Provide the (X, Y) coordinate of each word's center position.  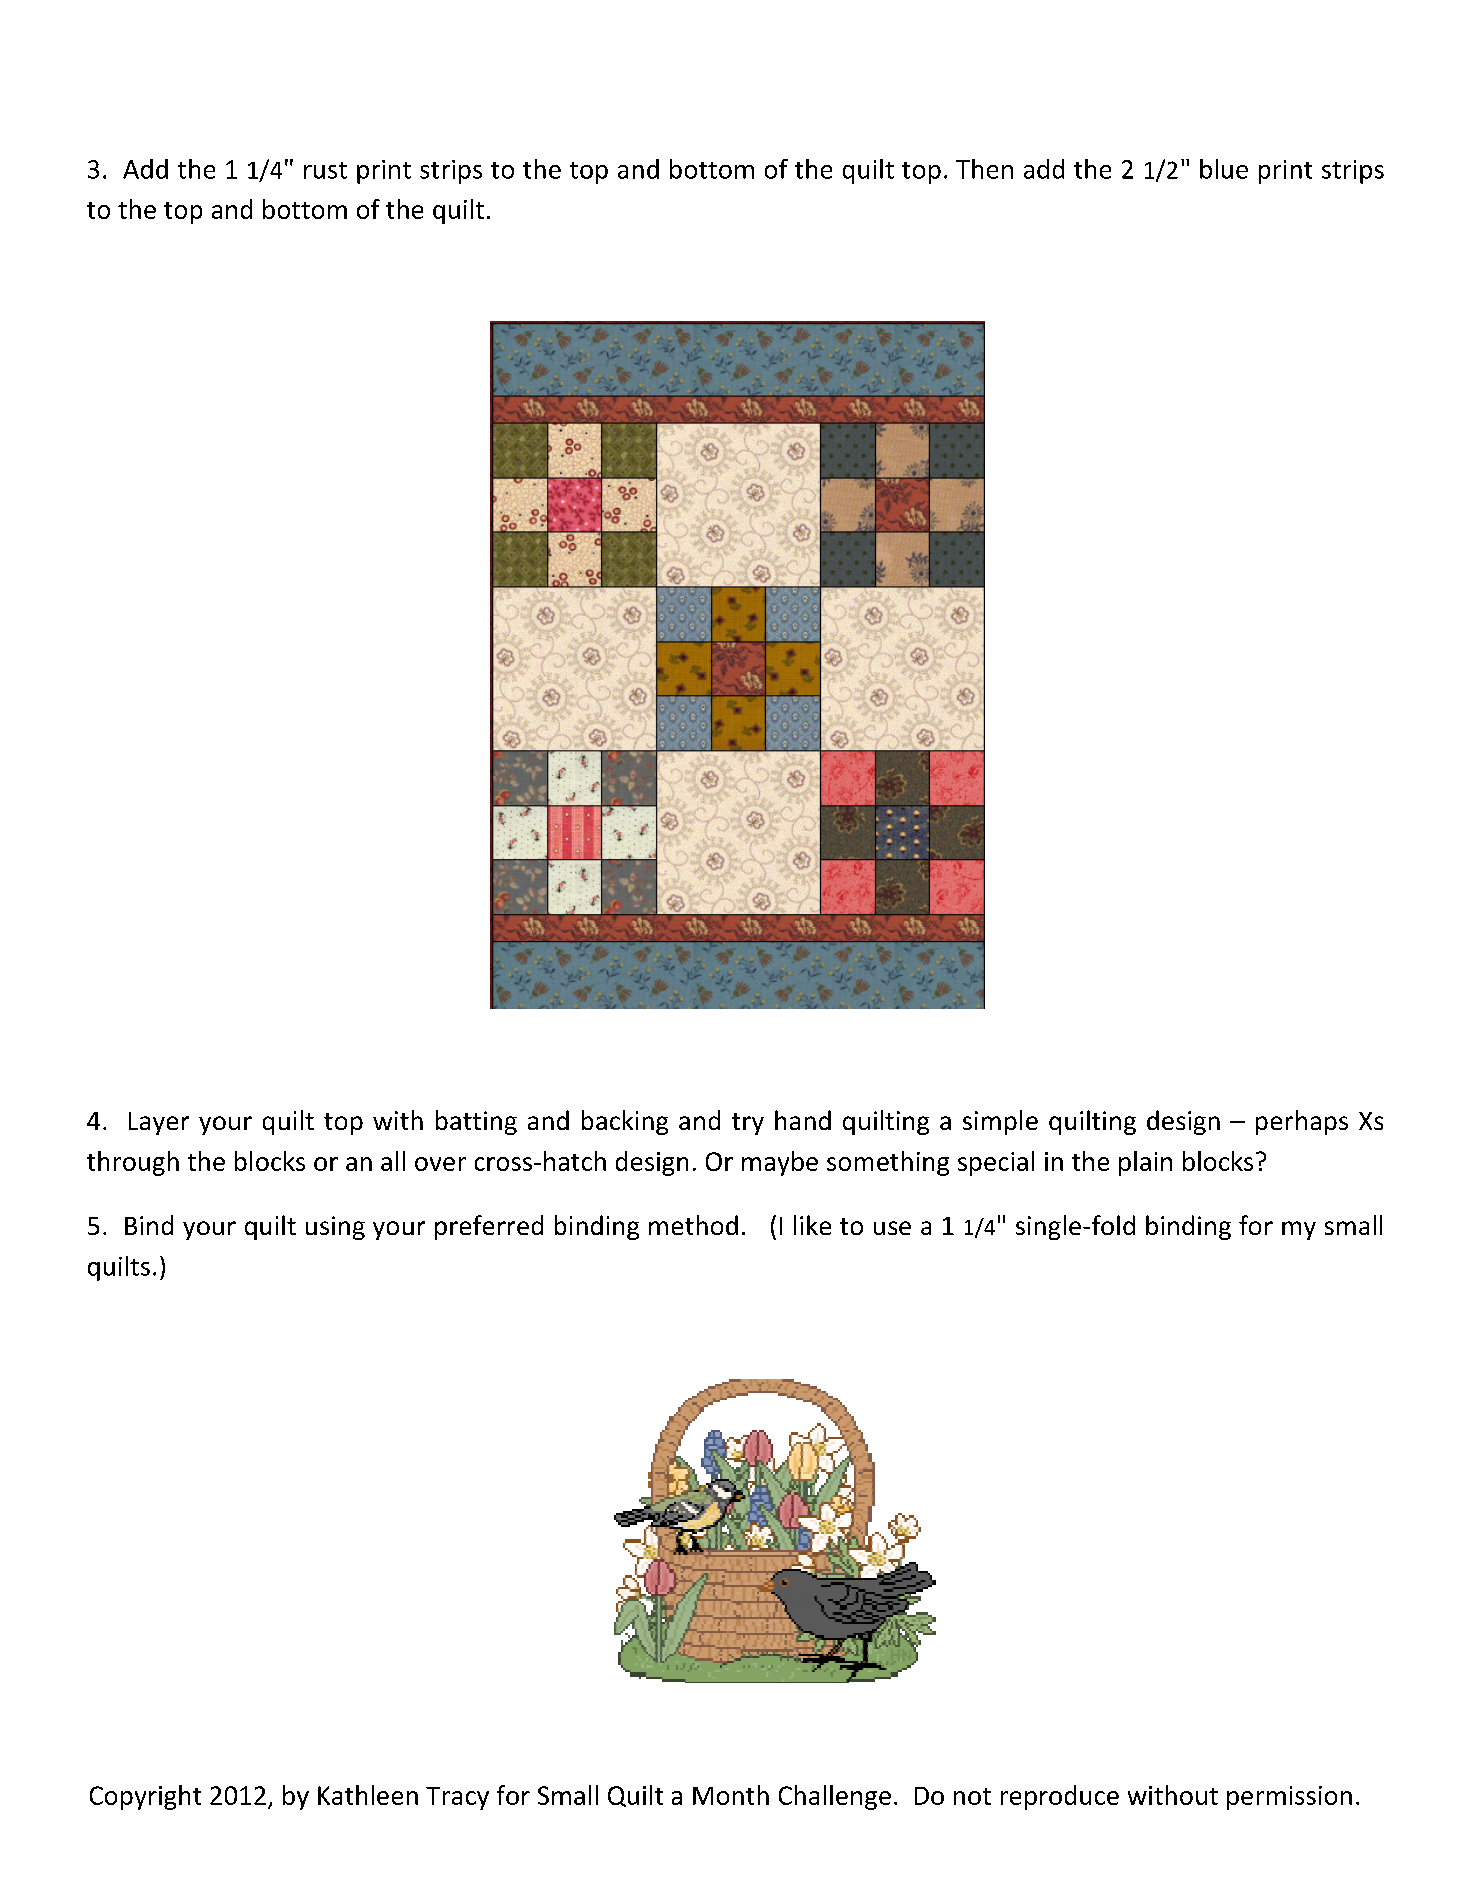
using (335, 1228)
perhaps (1302, 1122)
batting (476, 1122)
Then (984, 169)
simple (1000, 1122)
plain (1145, 1163)
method (693, 1225)
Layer (159, 1123)
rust (325, 170)
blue (1224, 169)
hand (803, 1120)
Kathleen (368, 1795)
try (748, 1124)
